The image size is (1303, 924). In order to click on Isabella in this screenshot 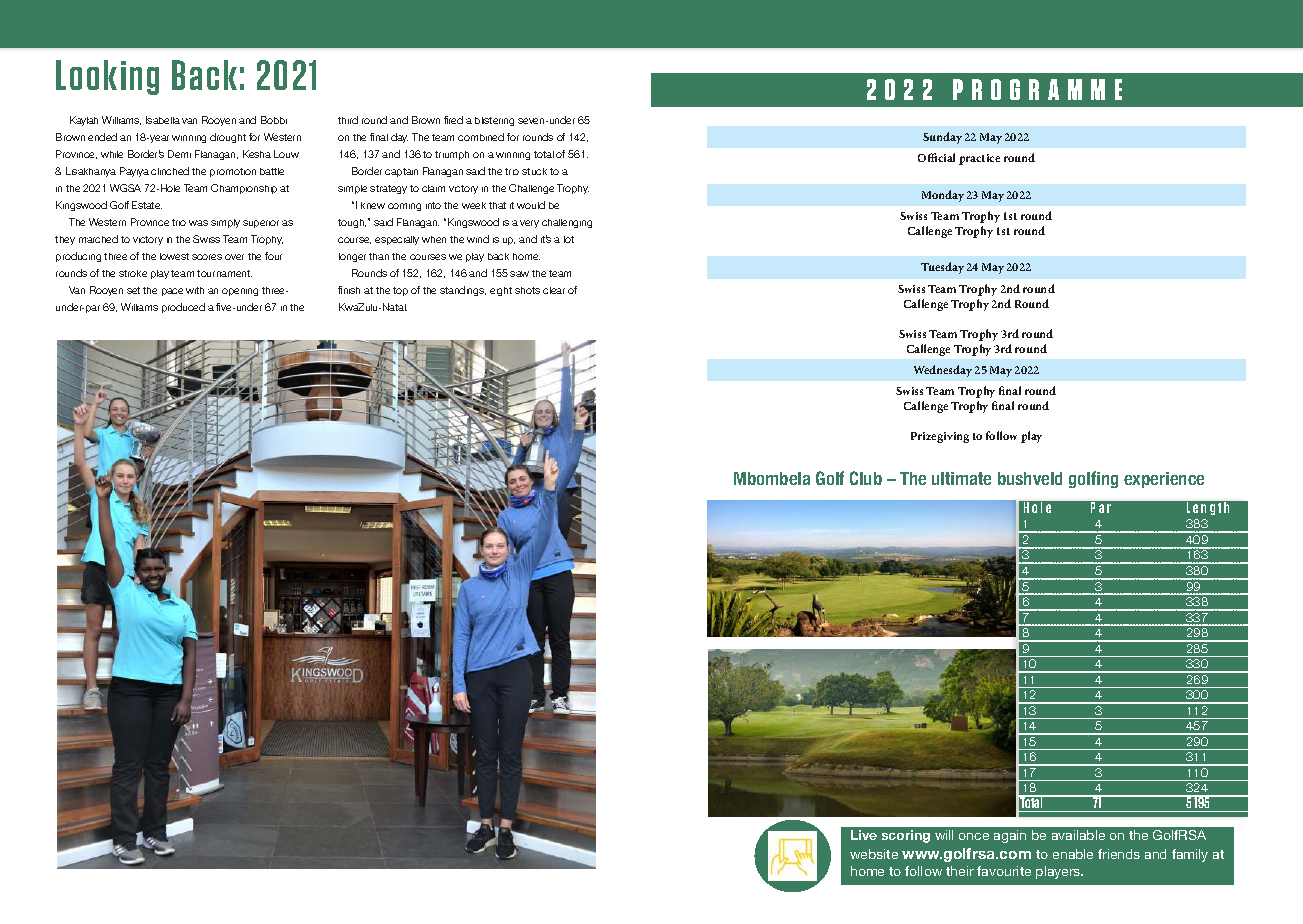, I will do `click(163, 120)`.
